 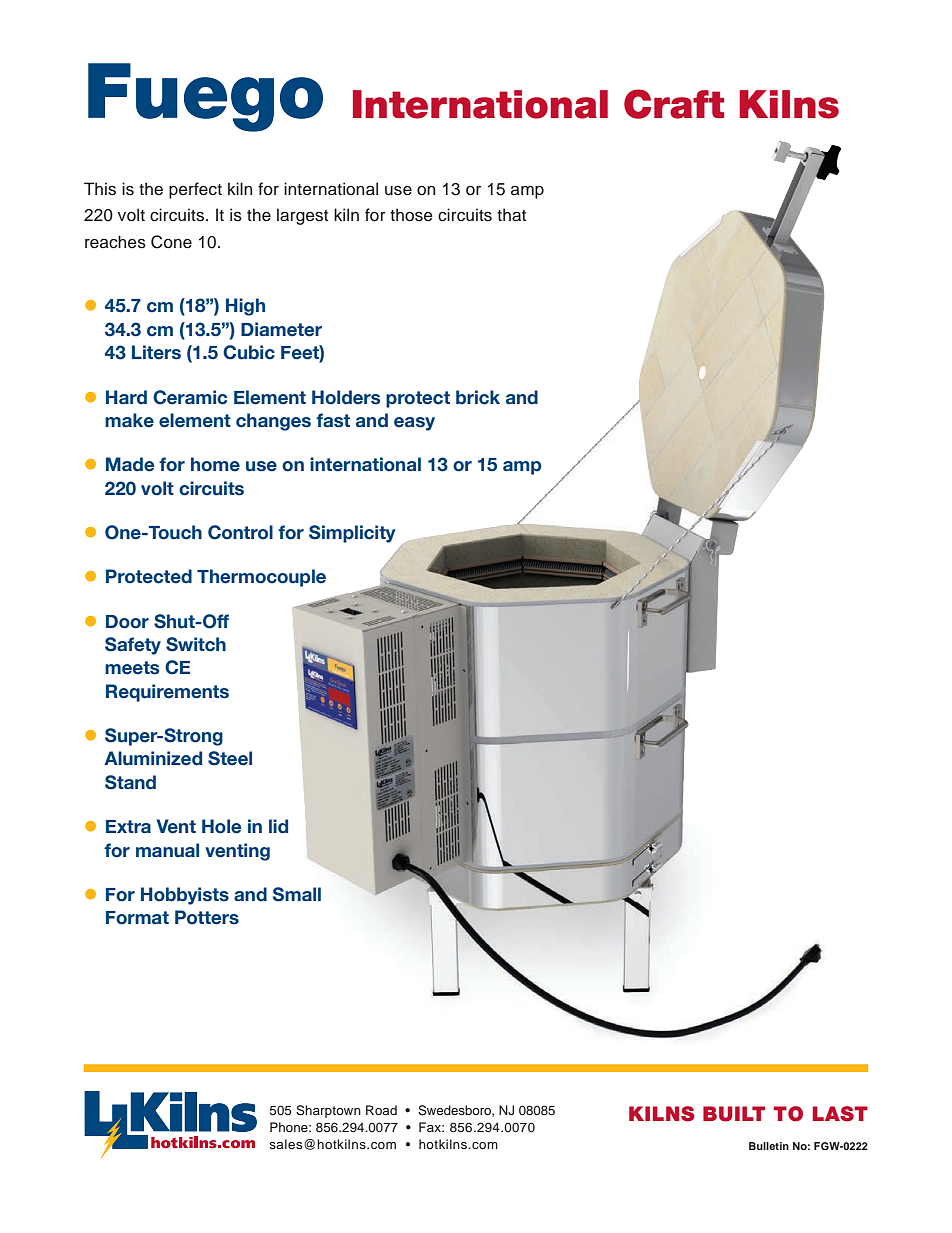 What do you see at coordinates (478, 397) in the page?
I see `brick` at bounding box center [478, 397].
